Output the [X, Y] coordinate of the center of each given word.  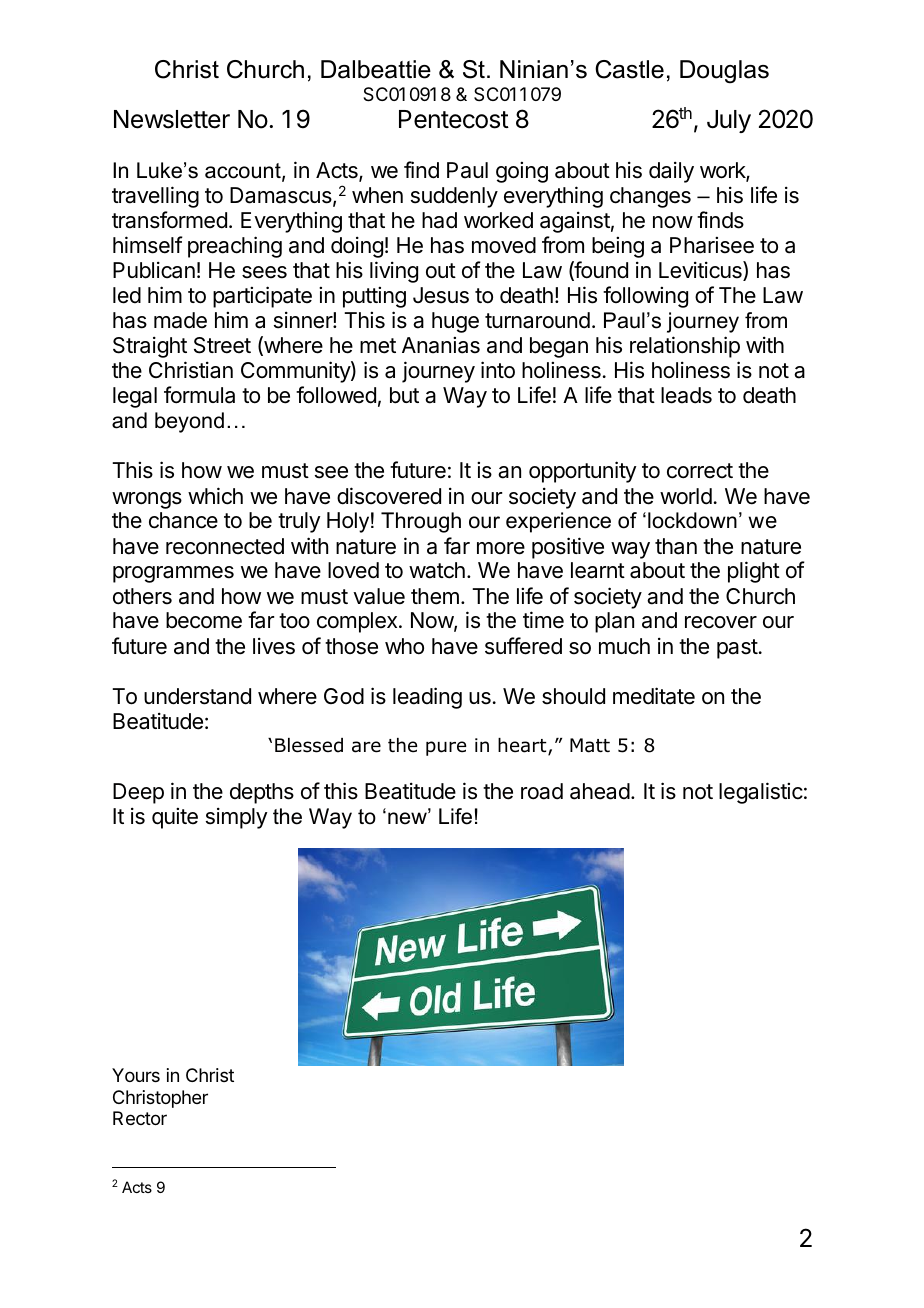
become [204, 620]
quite [175, 818]
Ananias [441, 345]
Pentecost [454, 119]
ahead [600, 791]
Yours [136, 1075]
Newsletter [172, 119]
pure [446, 748]
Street [222, 345]
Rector [140, 1118]
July [729, 121]
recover [721, 622]
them [435, 596]
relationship [685, 347]
